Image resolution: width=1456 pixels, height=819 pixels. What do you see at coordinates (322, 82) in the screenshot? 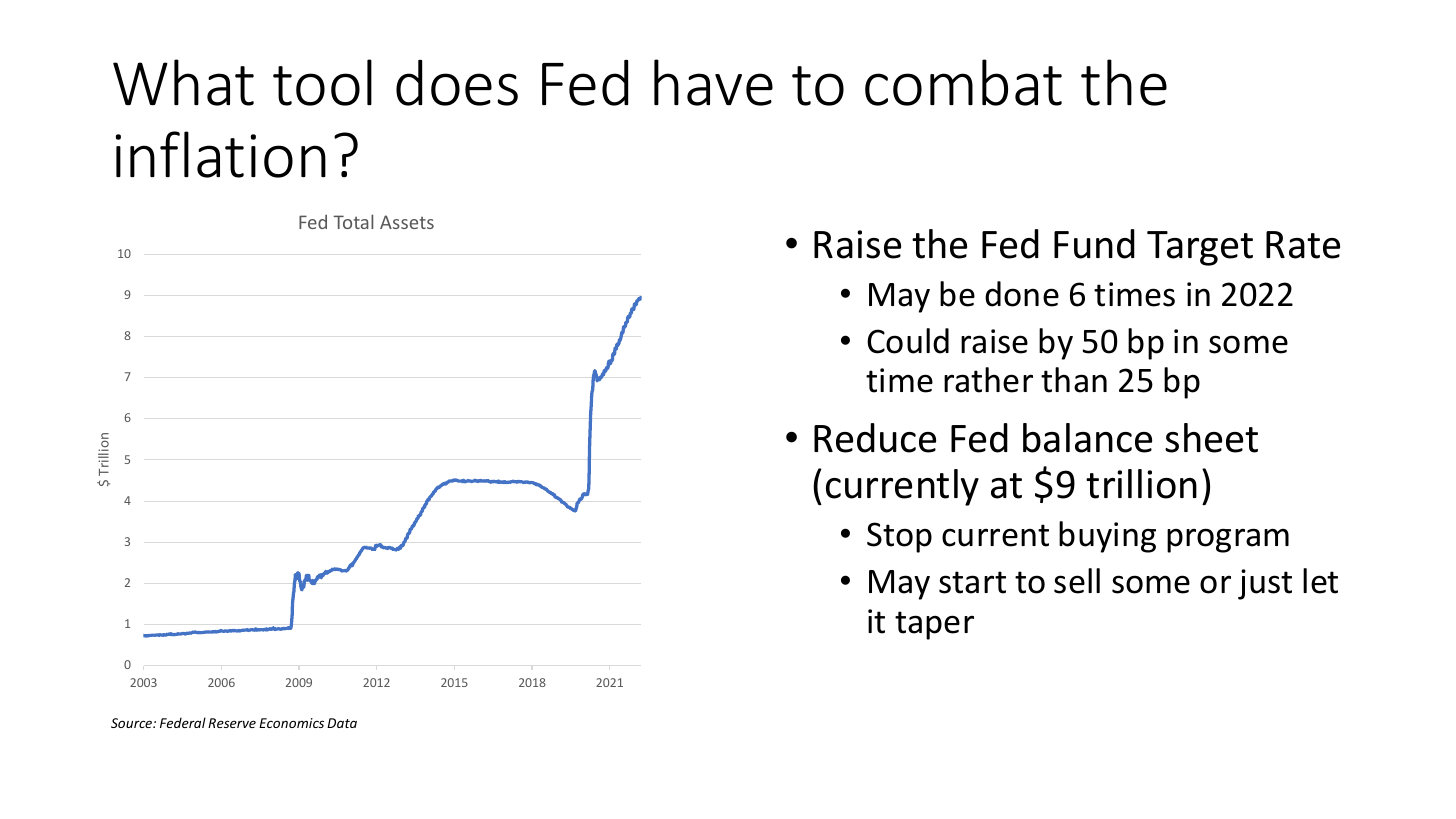
I see `tool` at bounding box center [322, 82].
